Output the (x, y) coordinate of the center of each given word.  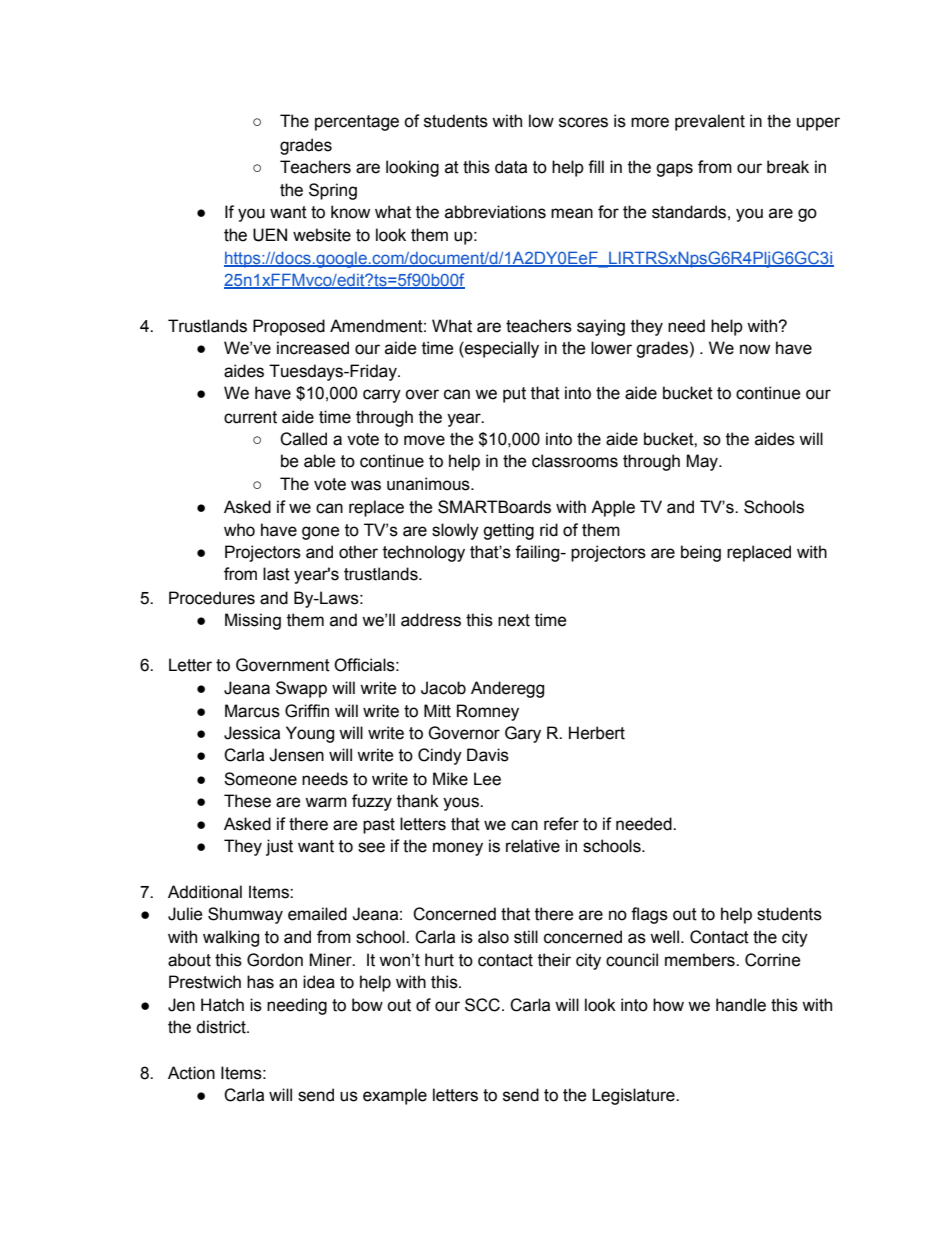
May (703, 462)
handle (741, 1005)
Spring (333, 191)
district (222, 1027)
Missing (253, 621)
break (788, 167)
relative (533, 846)
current (250, 417)
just (279, 847)
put (514, 395)
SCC (482, 1005)
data (511, 167)
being (701, 553)
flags (649, 915)
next (514, 620)
